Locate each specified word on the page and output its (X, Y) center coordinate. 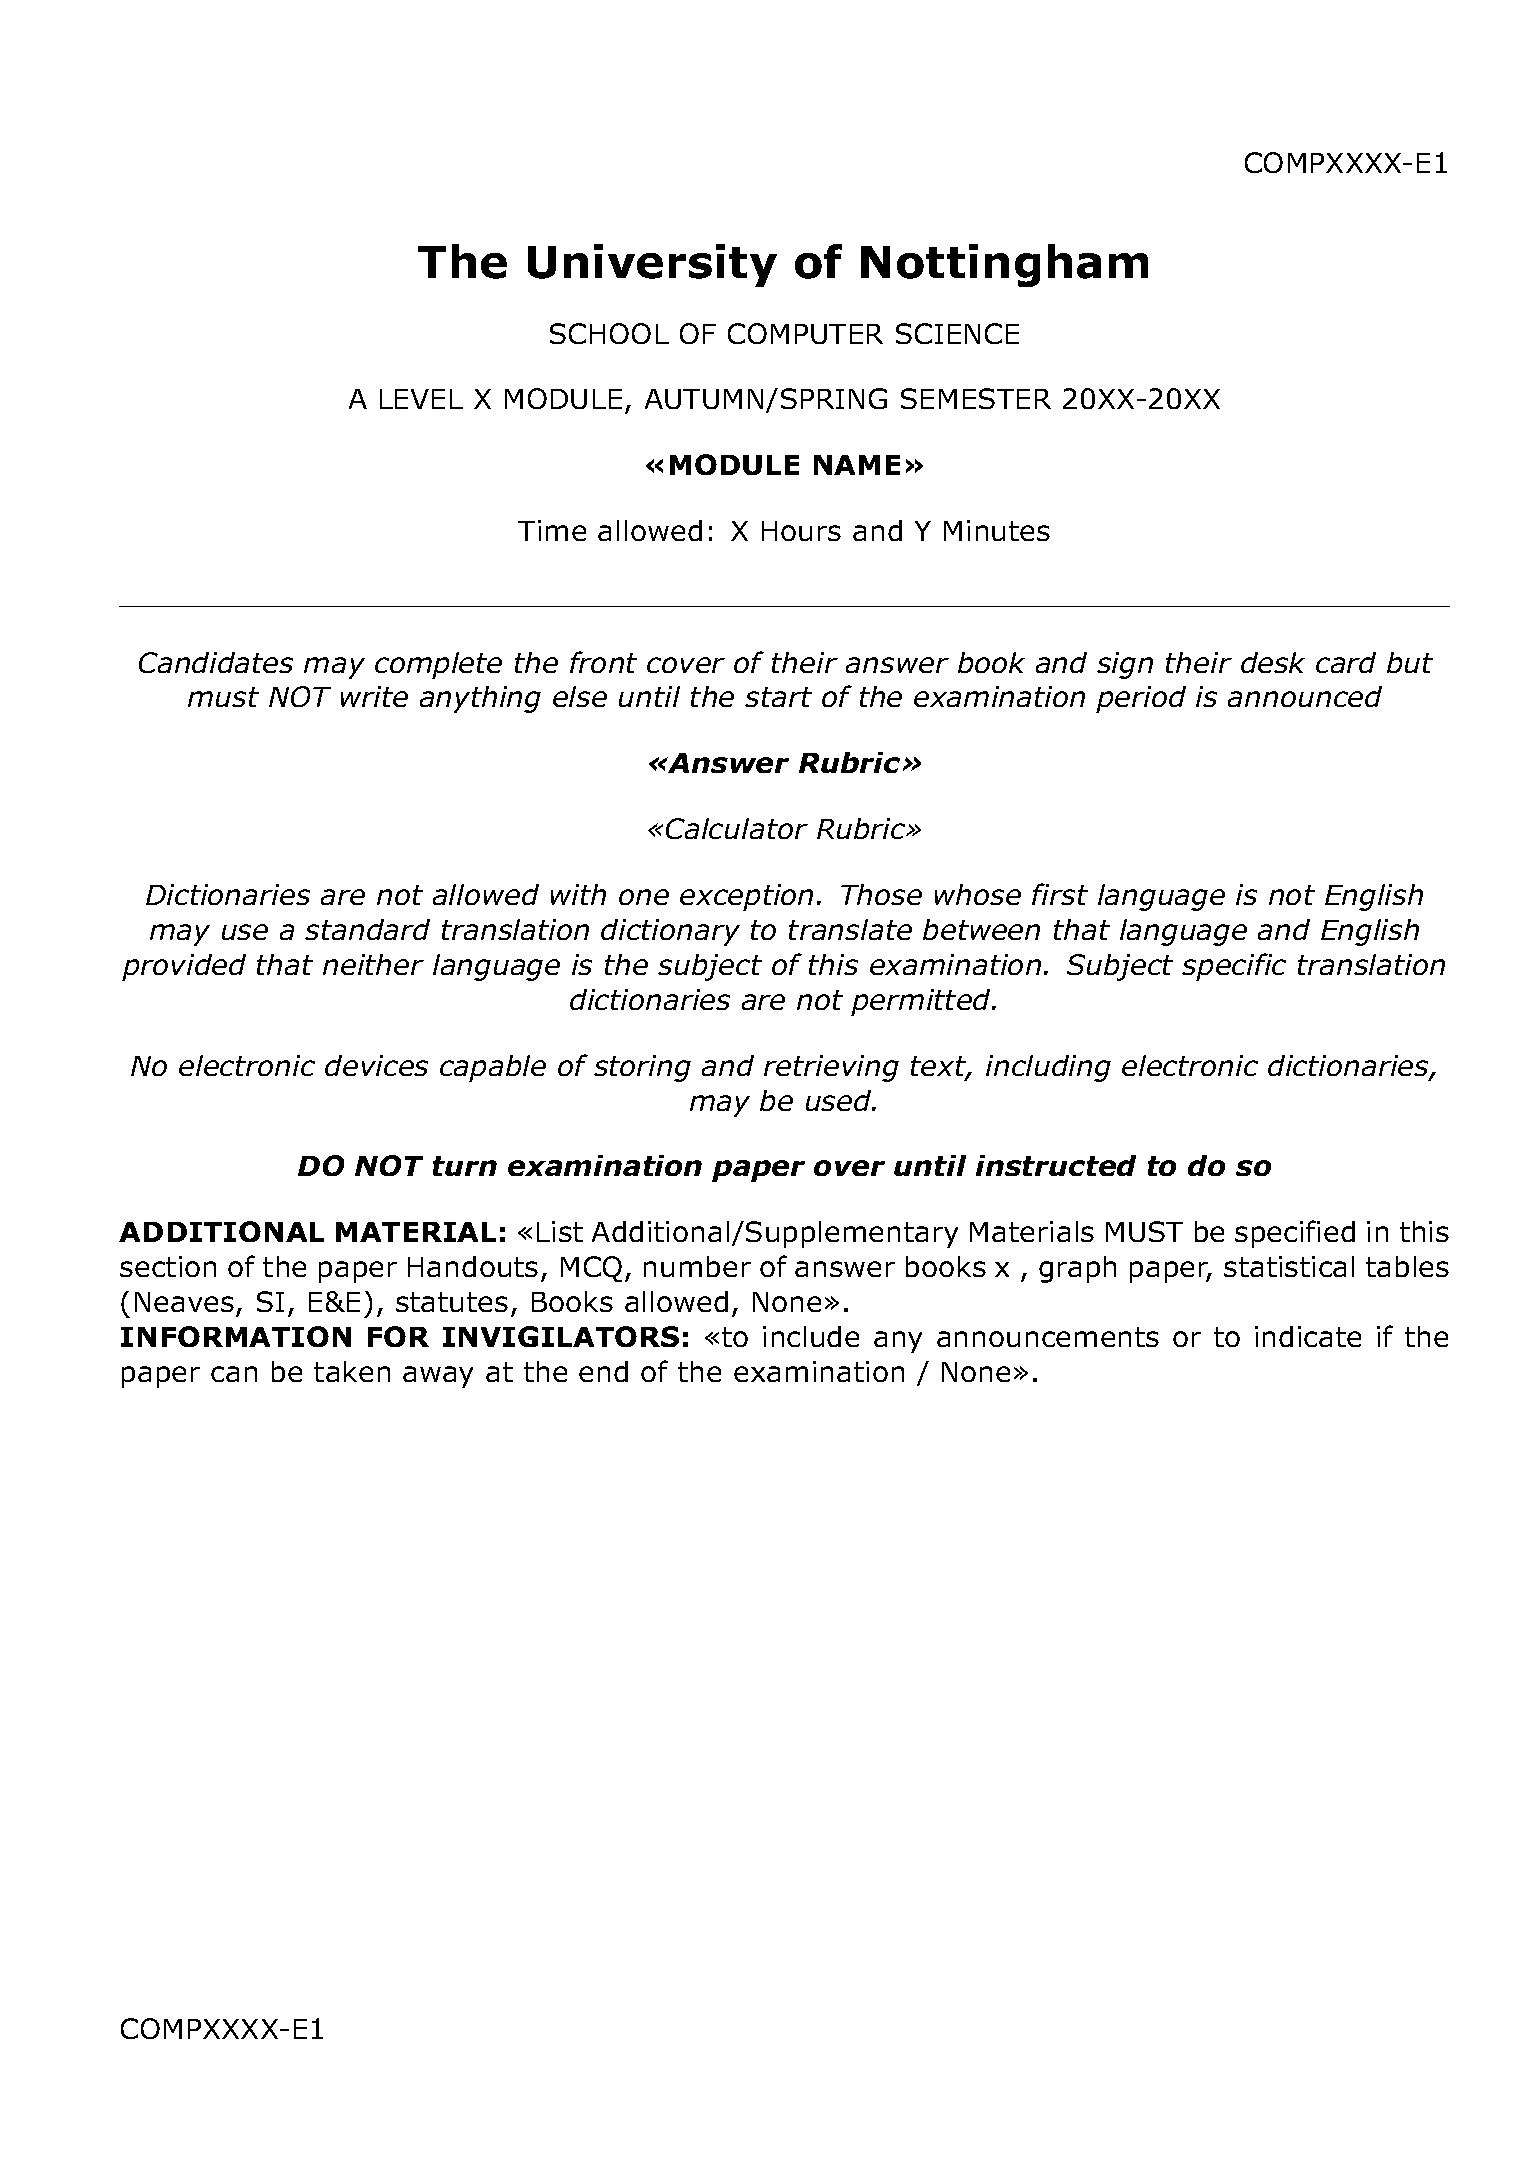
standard (367, 929)
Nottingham (1004, 265)
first (1060, 894)
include (811, 1336)
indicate (1308, 1336)
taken (352, 1371)
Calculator (737, 828)
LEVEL (421, 399)
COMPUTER (805, 333)
